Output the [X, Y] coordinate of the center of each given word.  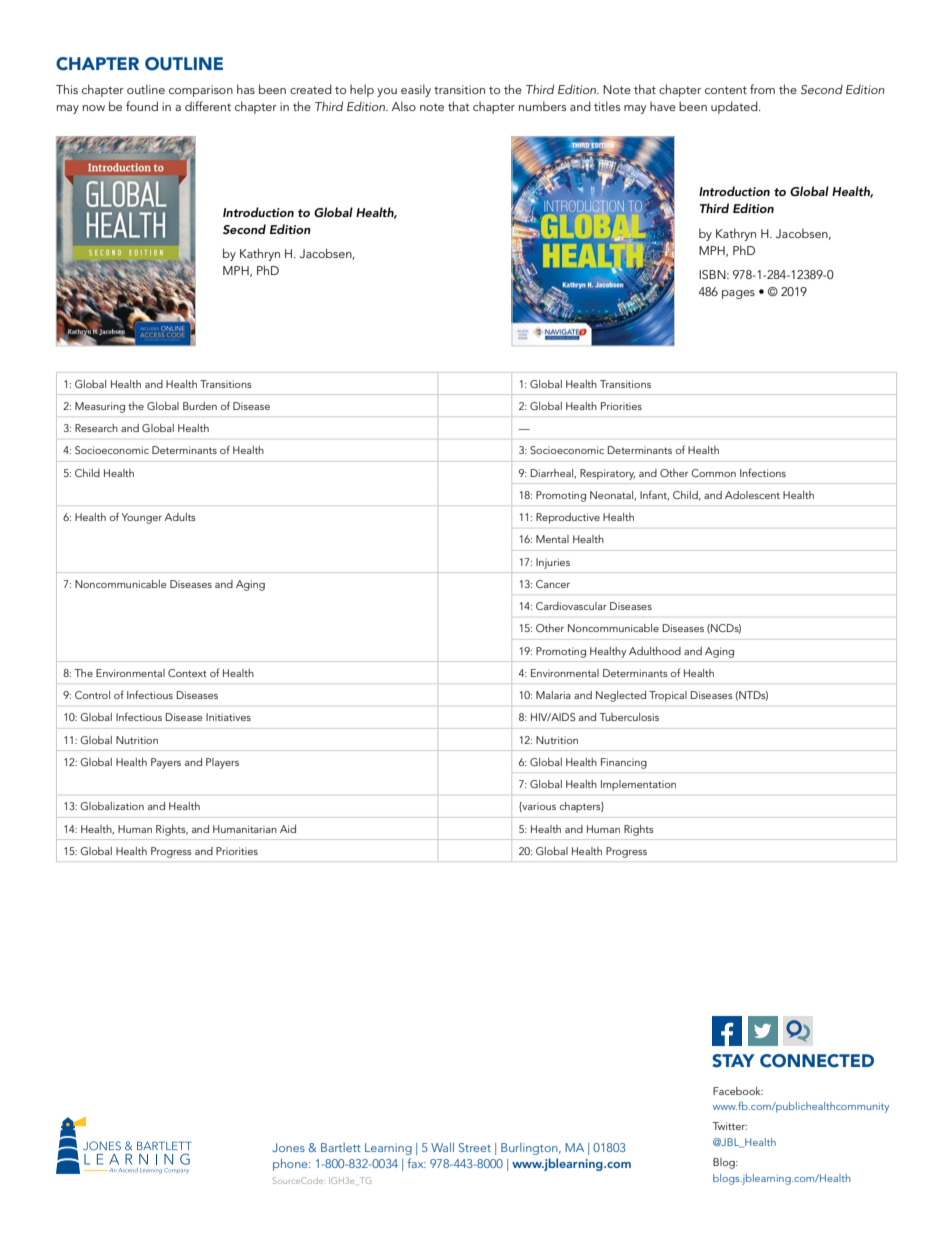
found [142, 106]
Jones [288, 1147]
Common [713, 473]
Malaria [553, 695]
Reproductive [568, 518]
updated [735, 107]
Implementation [638, 785]
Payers [166, 763]
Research [96, 428]
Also [403, 106]
